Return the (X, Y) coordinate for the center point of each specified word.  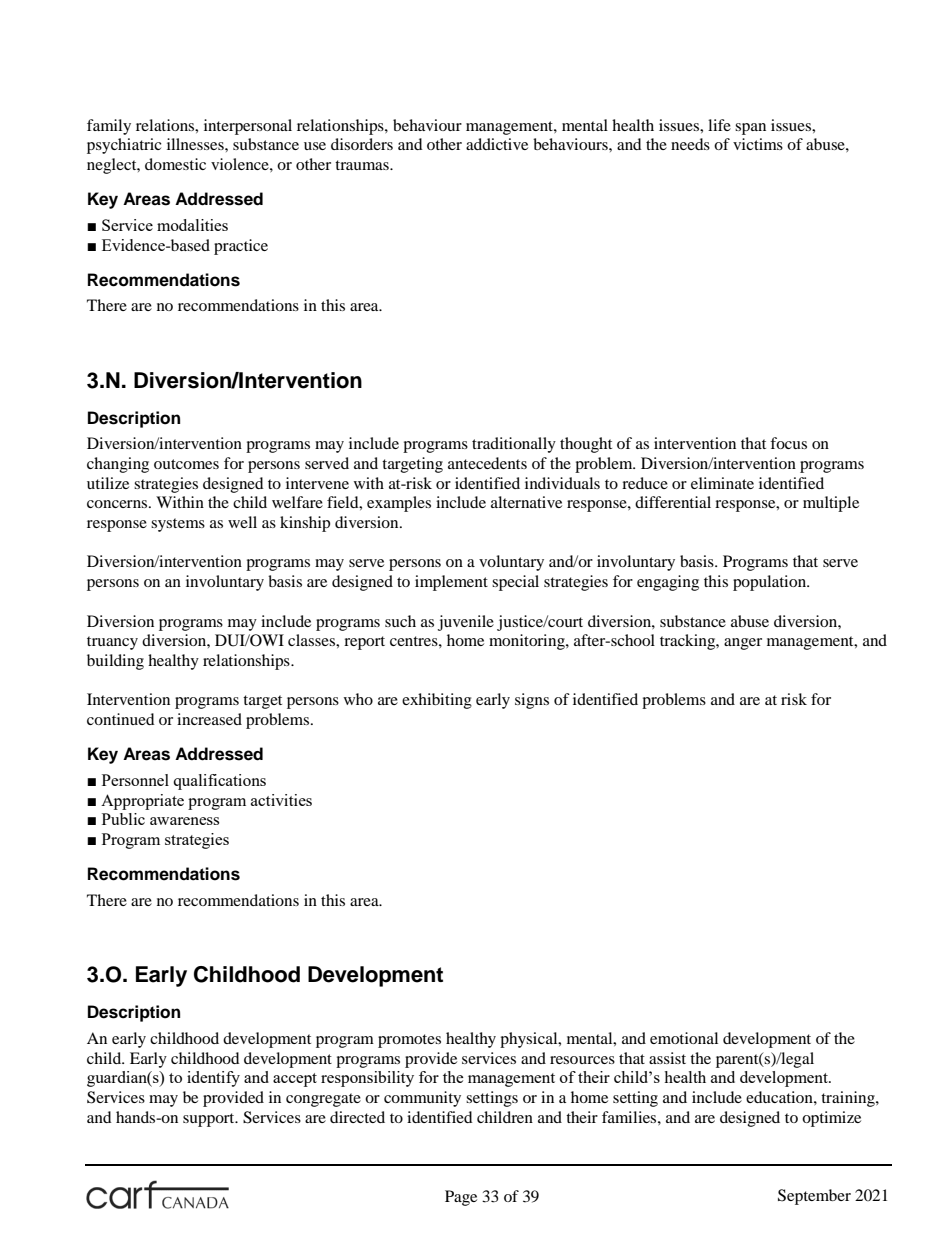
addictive (497, 144)
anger (743, 644)
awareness (184, 821)
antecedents (487, 463)
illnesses (196, 144)
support (210, 1120)
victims (758, 144)
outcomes (186, 464)
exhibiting (437, 701)
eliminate (722, 483)
